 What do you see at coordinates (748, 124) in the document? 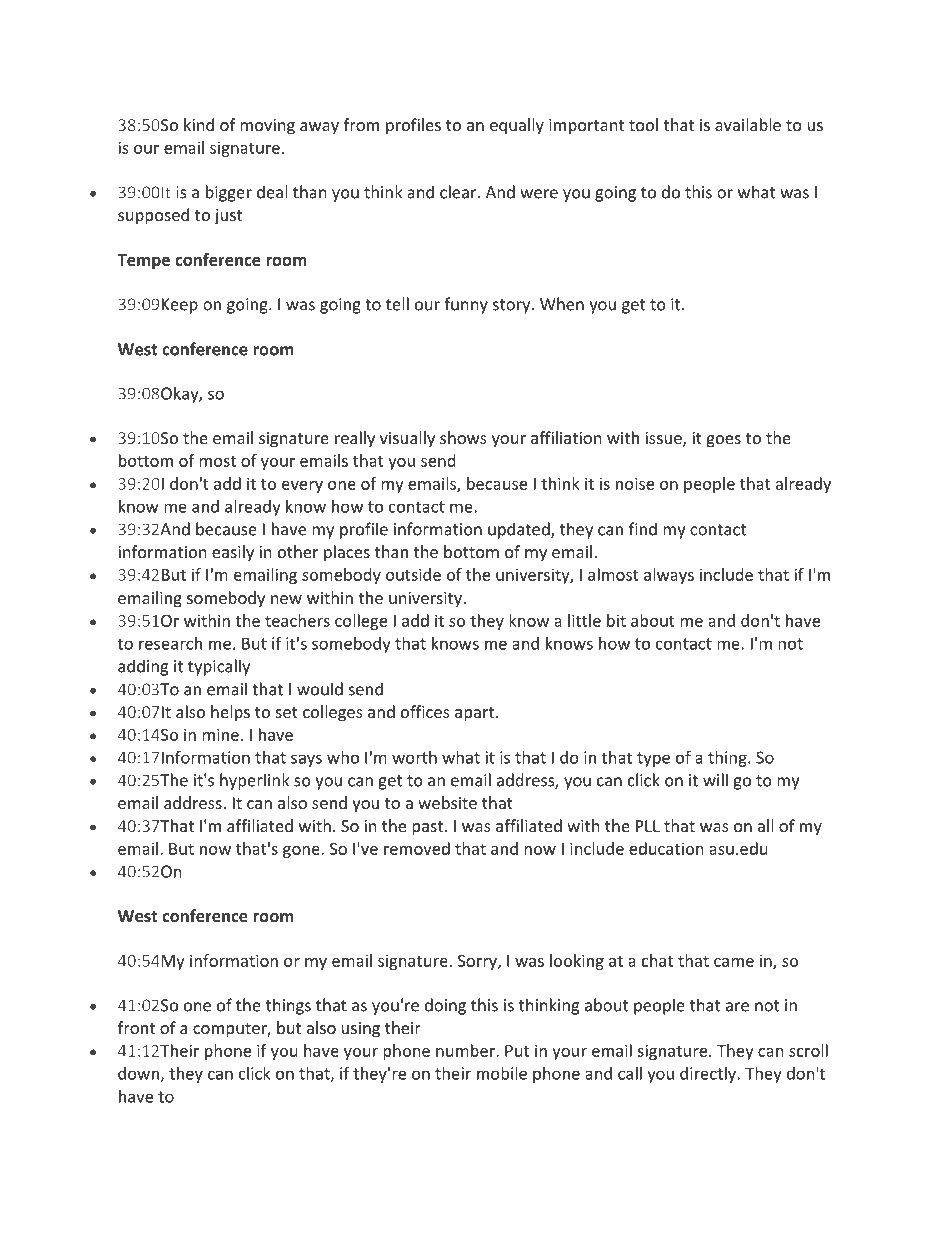
I see `available` at bounding box center [748, 124].
